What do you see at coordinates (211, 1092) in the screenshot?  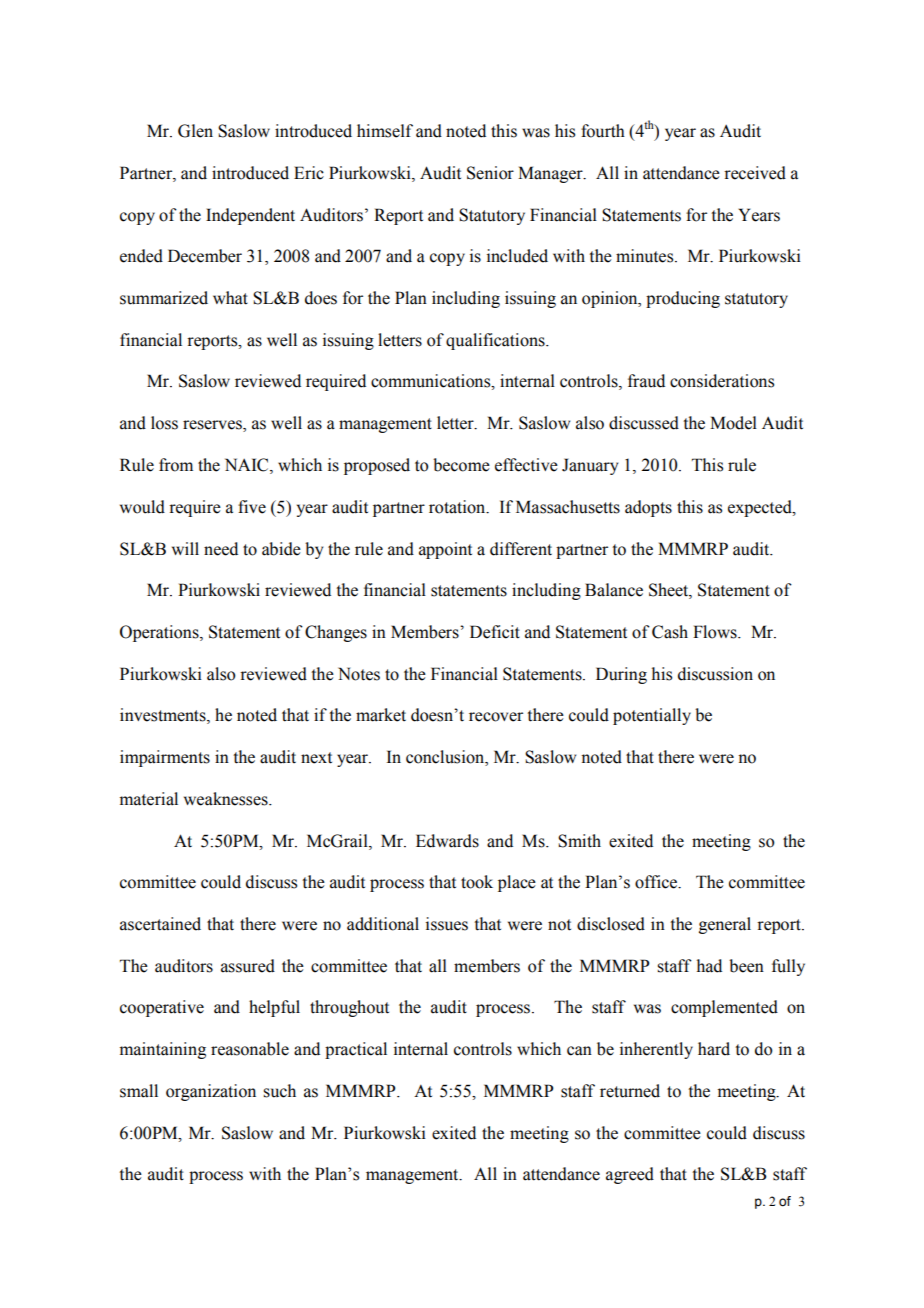 I see `organization` at bounding box center [211, 1092].
